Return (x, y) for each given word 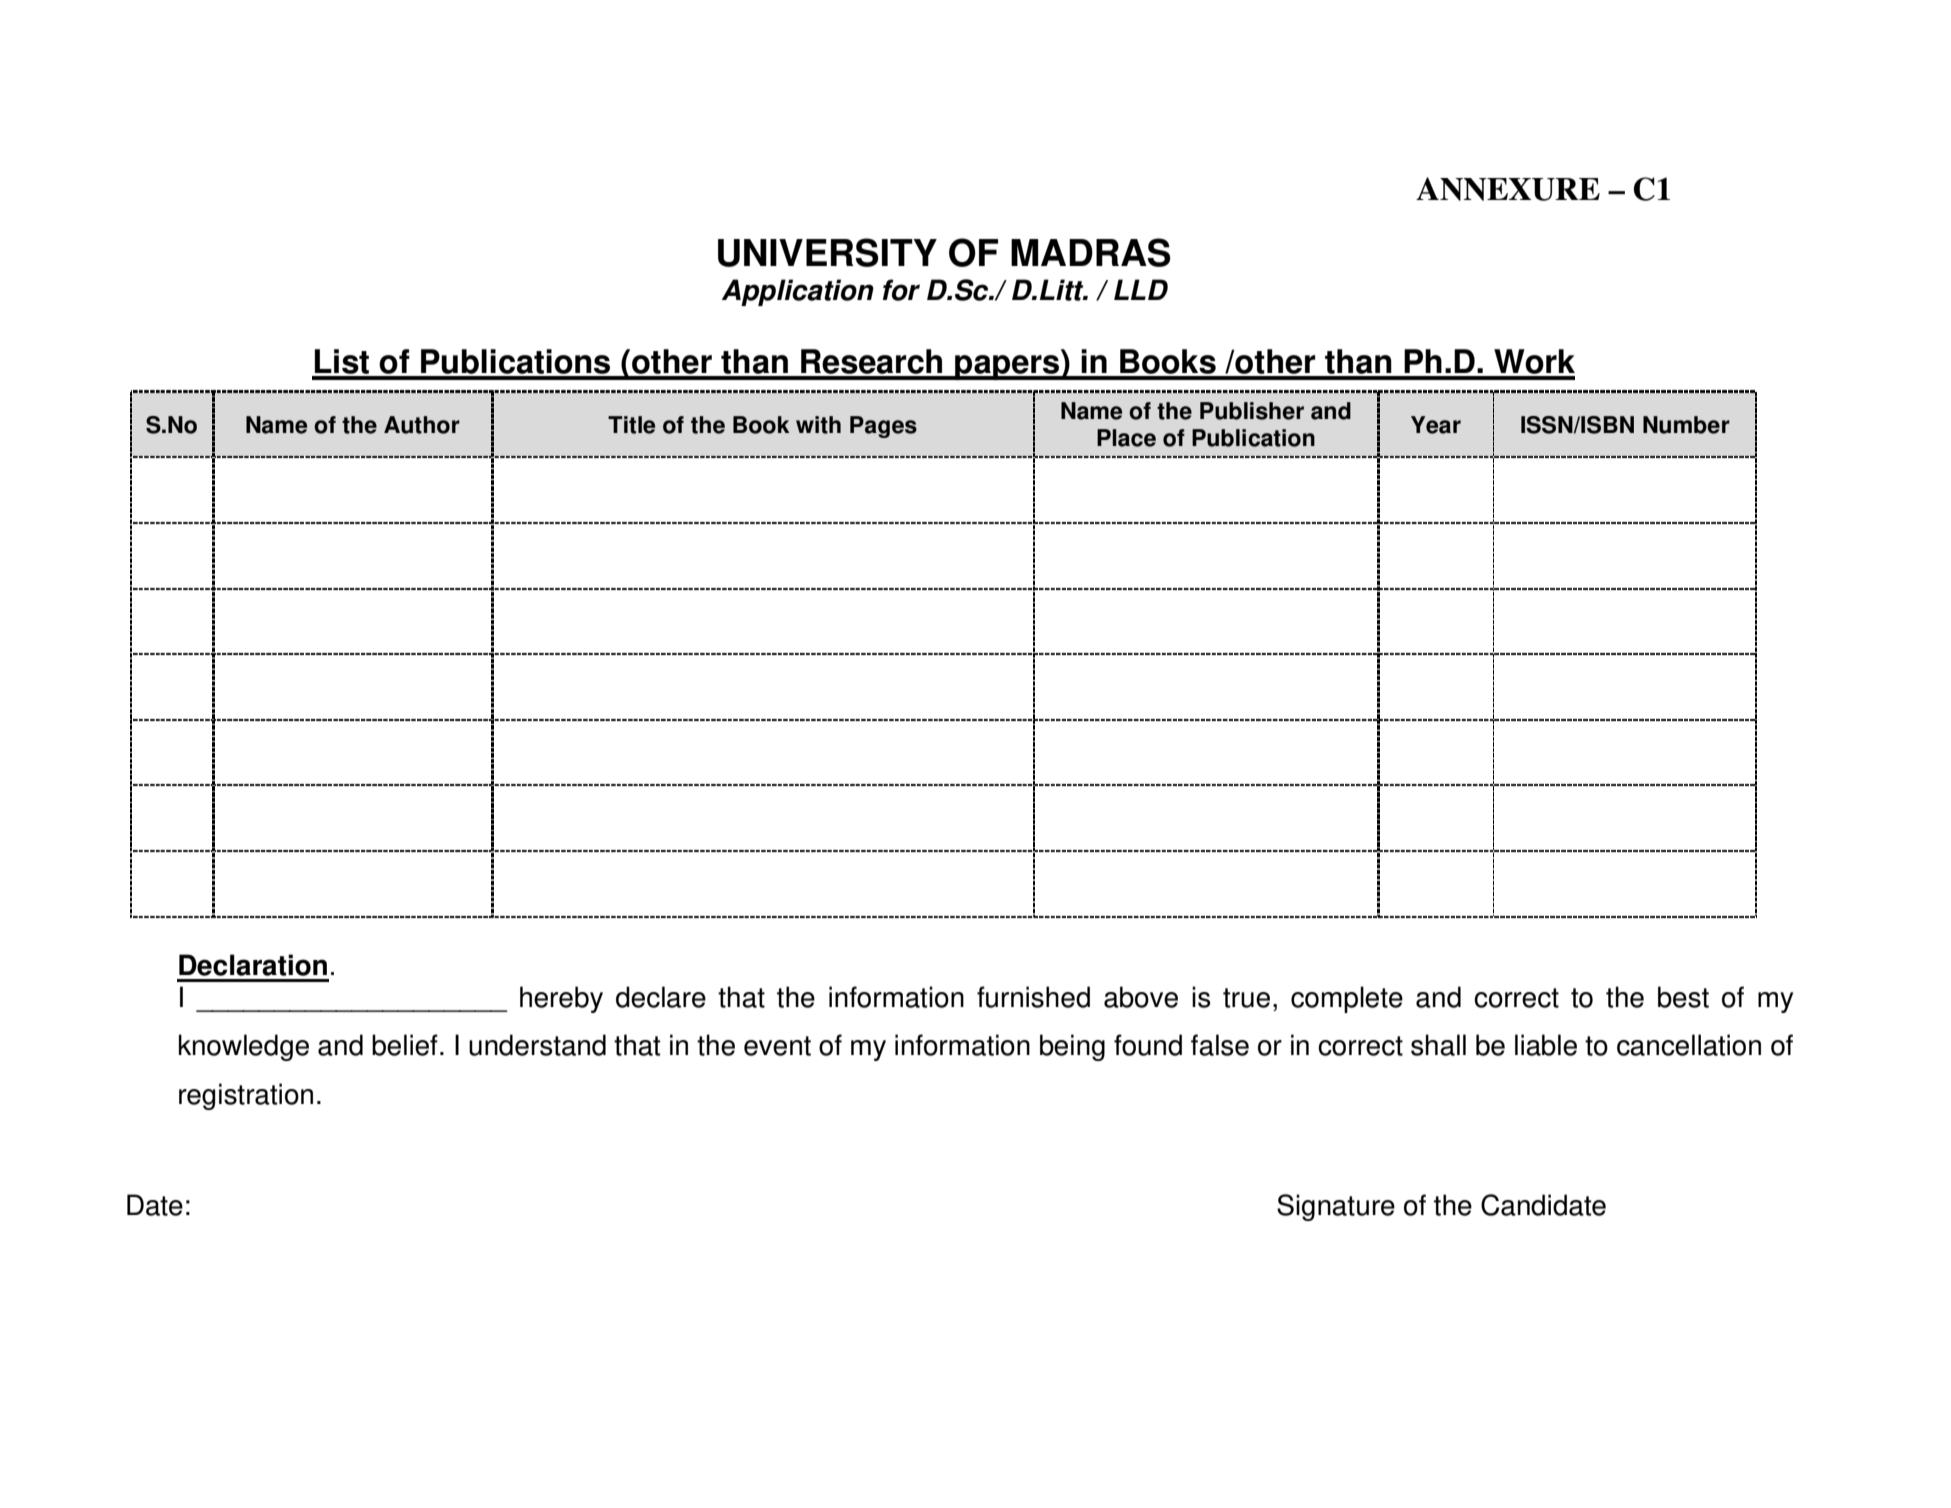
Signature (1336, 1207)
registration (246, 1096)
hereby (561, 999)
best (1683, 997)
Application (798, 292)
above (1141, 997)
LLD (1141, 289)
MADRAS (1091, 252)
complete (1347, 999)
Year (1436, 425)
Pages (883, 427)
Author (422, 425)
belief (405, 1045)
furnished (1033, 997)
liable (1546, 1045)
